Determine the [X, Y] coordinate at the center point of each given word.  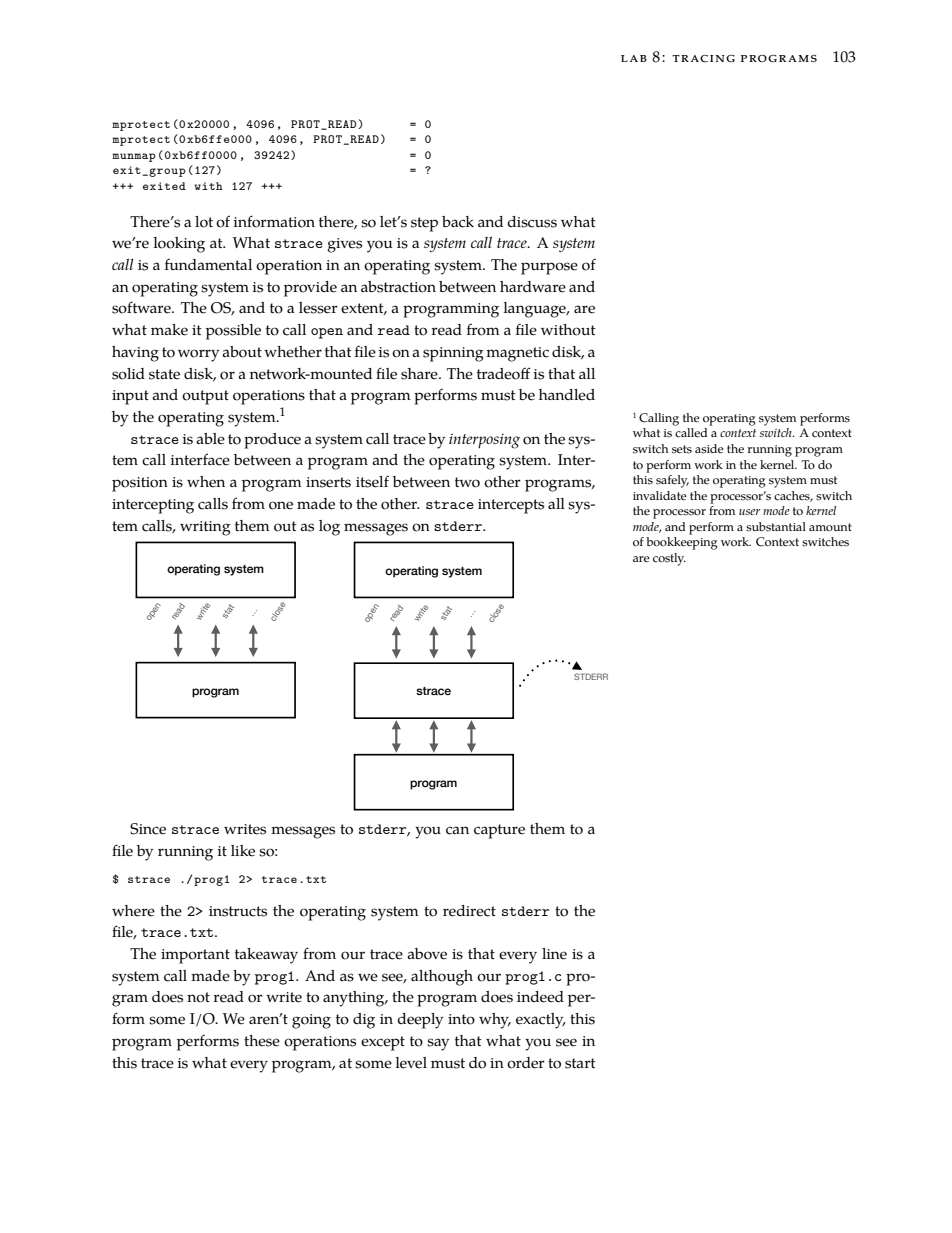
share [420, 374]
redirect [469, 911]
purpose [549, 268]
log [329, 528]
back [458, 222]
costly [669, 559]
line [554, 954]
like [243, 851]
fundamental [208, 264]
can [457, 830]
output [205, 397]
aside [709, 449]
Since [148, 829]
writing [205, 528]
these [262, 1041]
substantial [776, 527]
